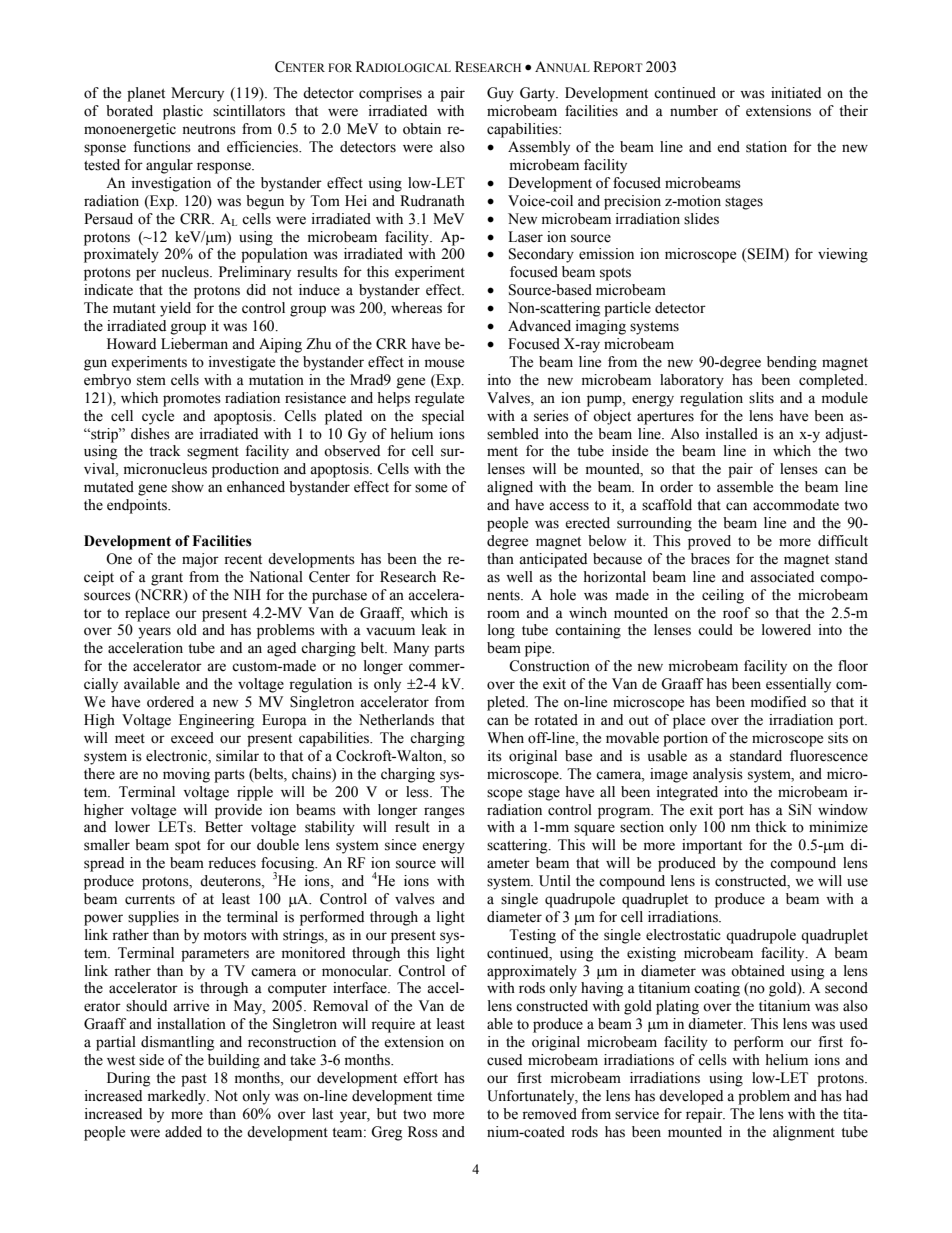 This document has height=1233, width=952. Describe the element at coordinates (500, 94) in the document. I see `Guy` at that location.
